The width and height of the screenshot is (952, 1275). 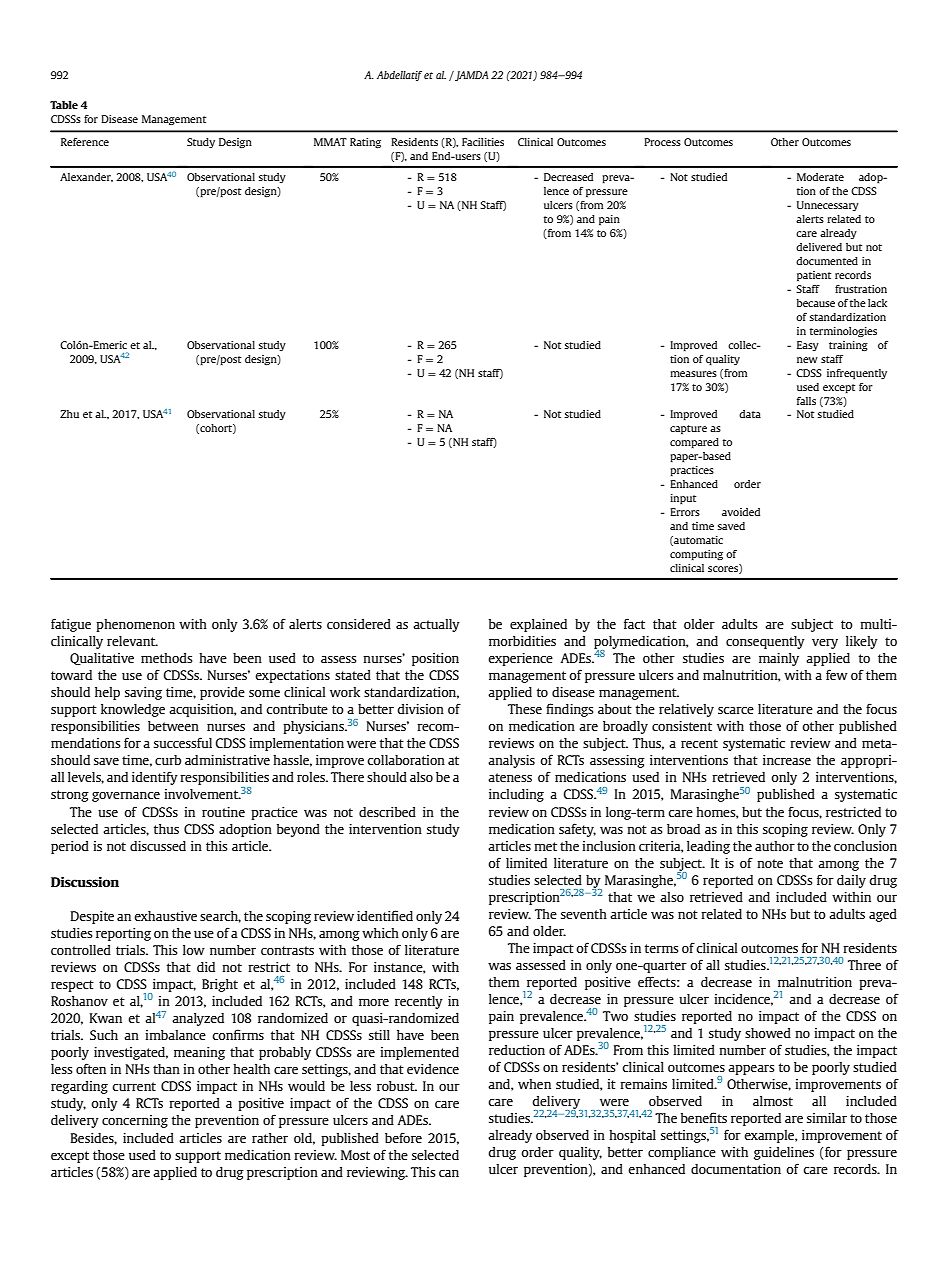 What do you see at coordinates (135, 1121) in the screenshot?
I see `concerning` at bounding box center [135, 1121].
